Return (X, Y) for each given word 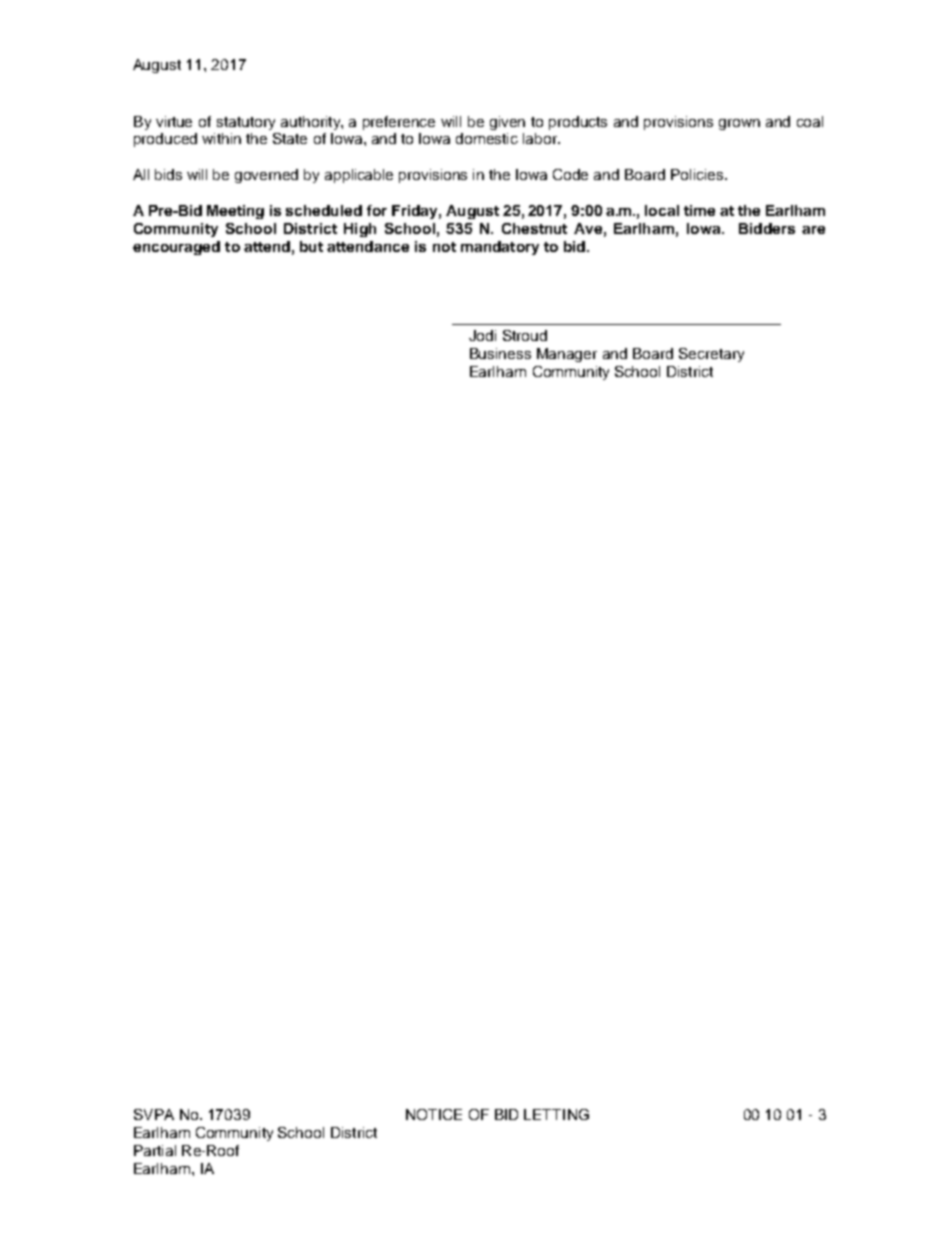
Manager (567, 355)
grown (739, 124)
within (221, 138)
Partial (155, 1150)
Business (500, 353)
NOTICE (434, 1114)
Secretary (711, 355)
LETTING (556, 1114)
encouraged (176, 248)
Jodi (482, 335)
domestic (487, 138)
